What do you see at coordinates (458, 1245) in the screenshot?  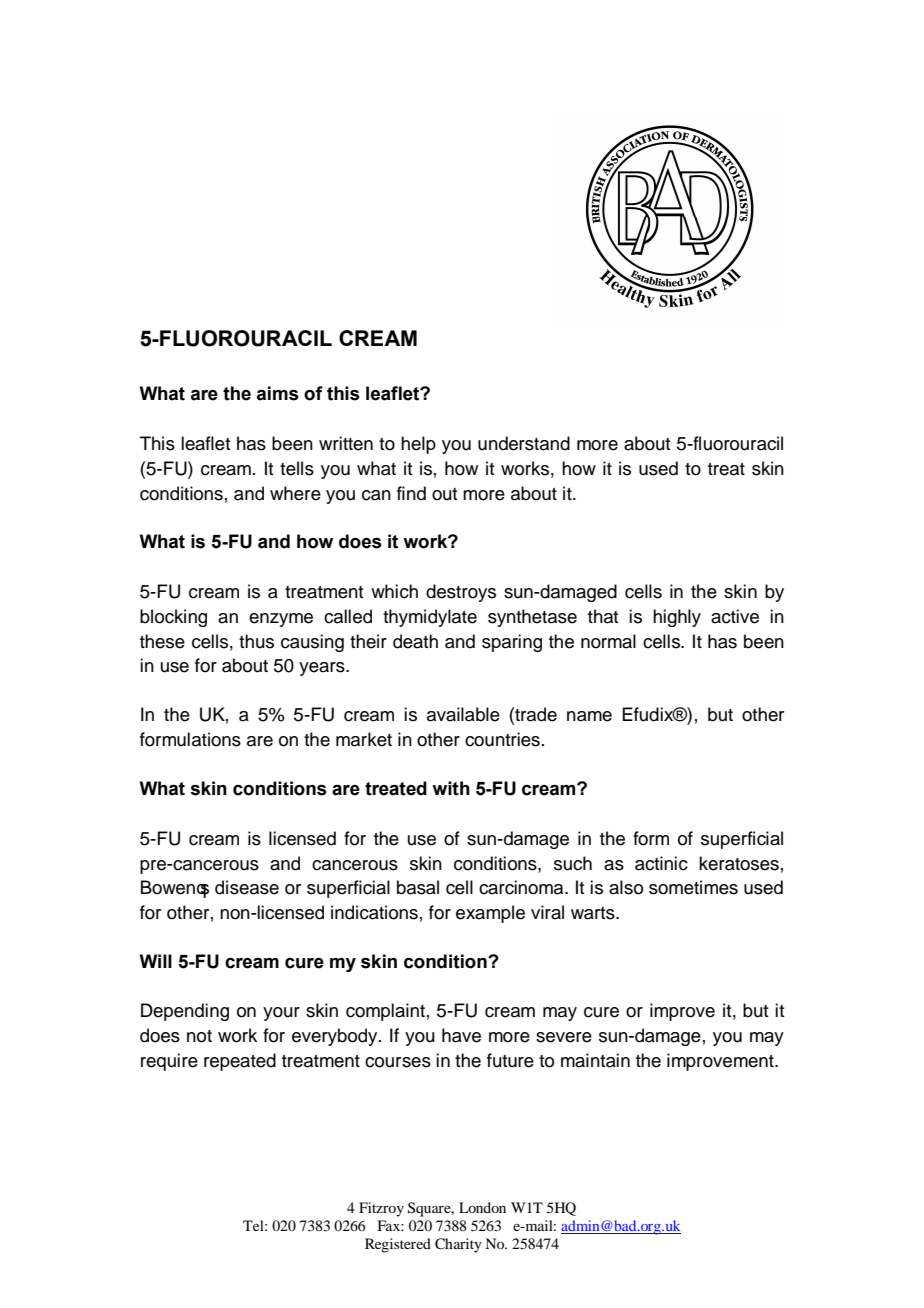 I see `Charity` at bounding box center [458, 1245].
